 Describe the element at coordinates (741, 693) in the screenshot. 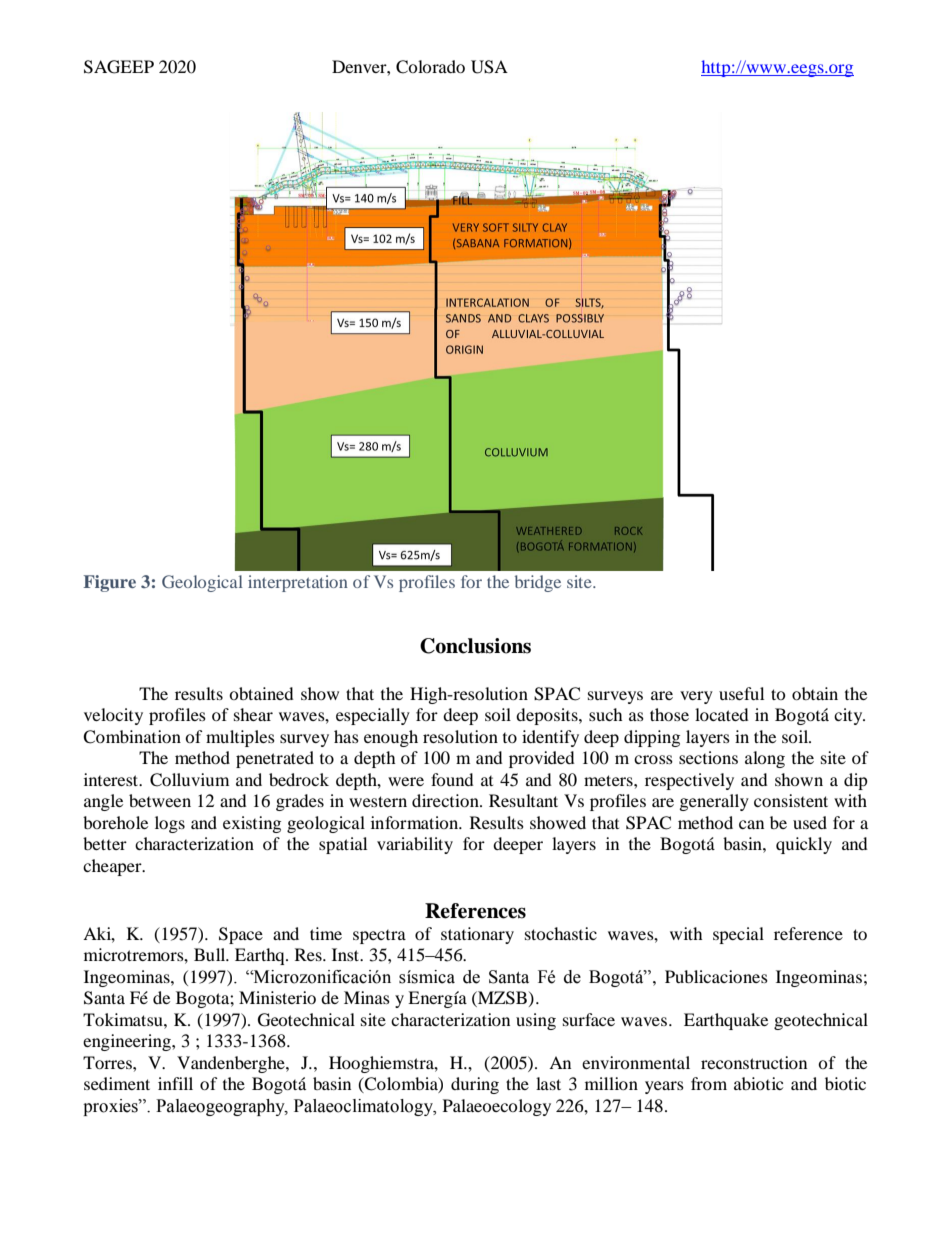

I see `useful` at that location.
